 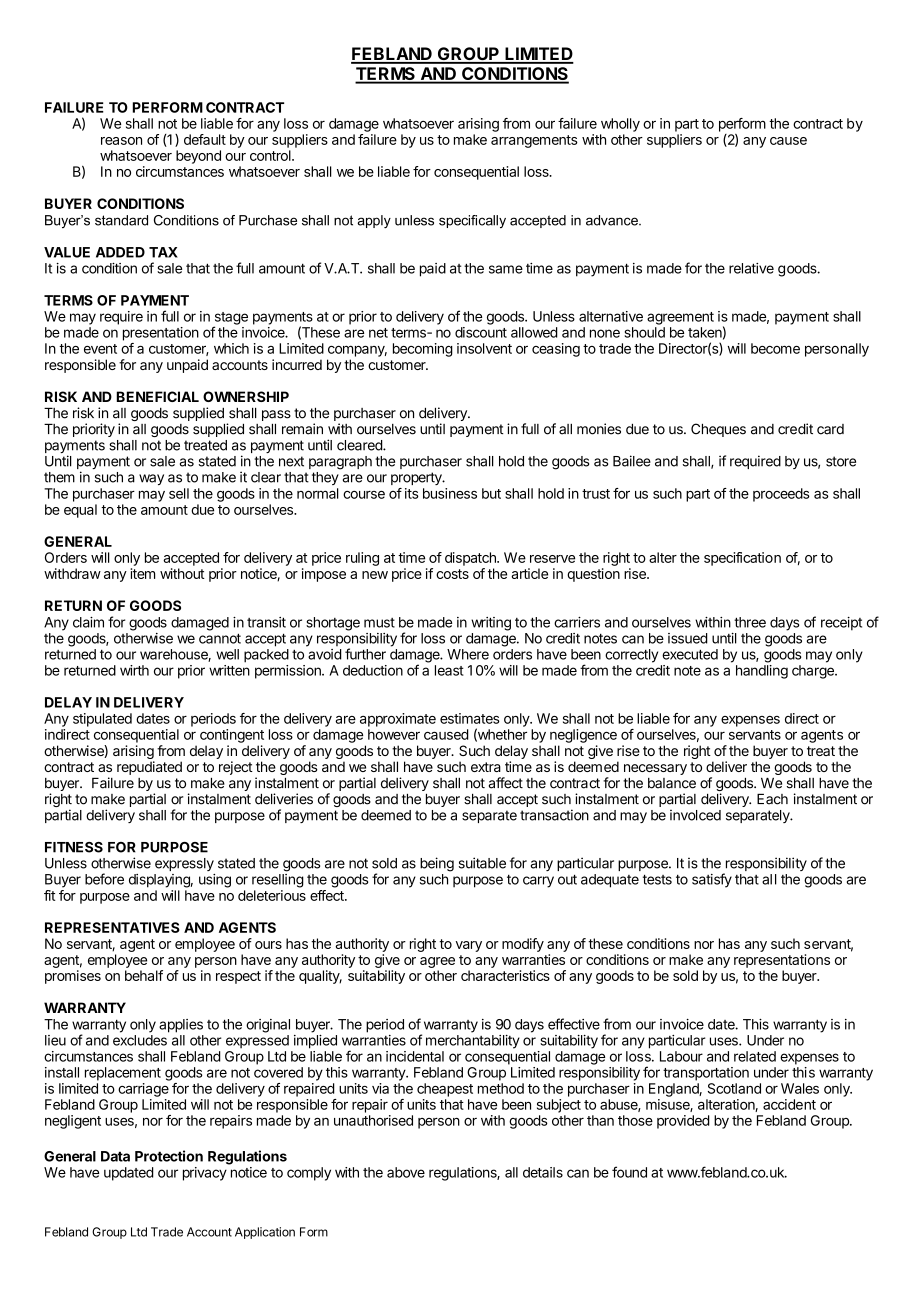 I want to click on above, so click(x=406, y=1172).
